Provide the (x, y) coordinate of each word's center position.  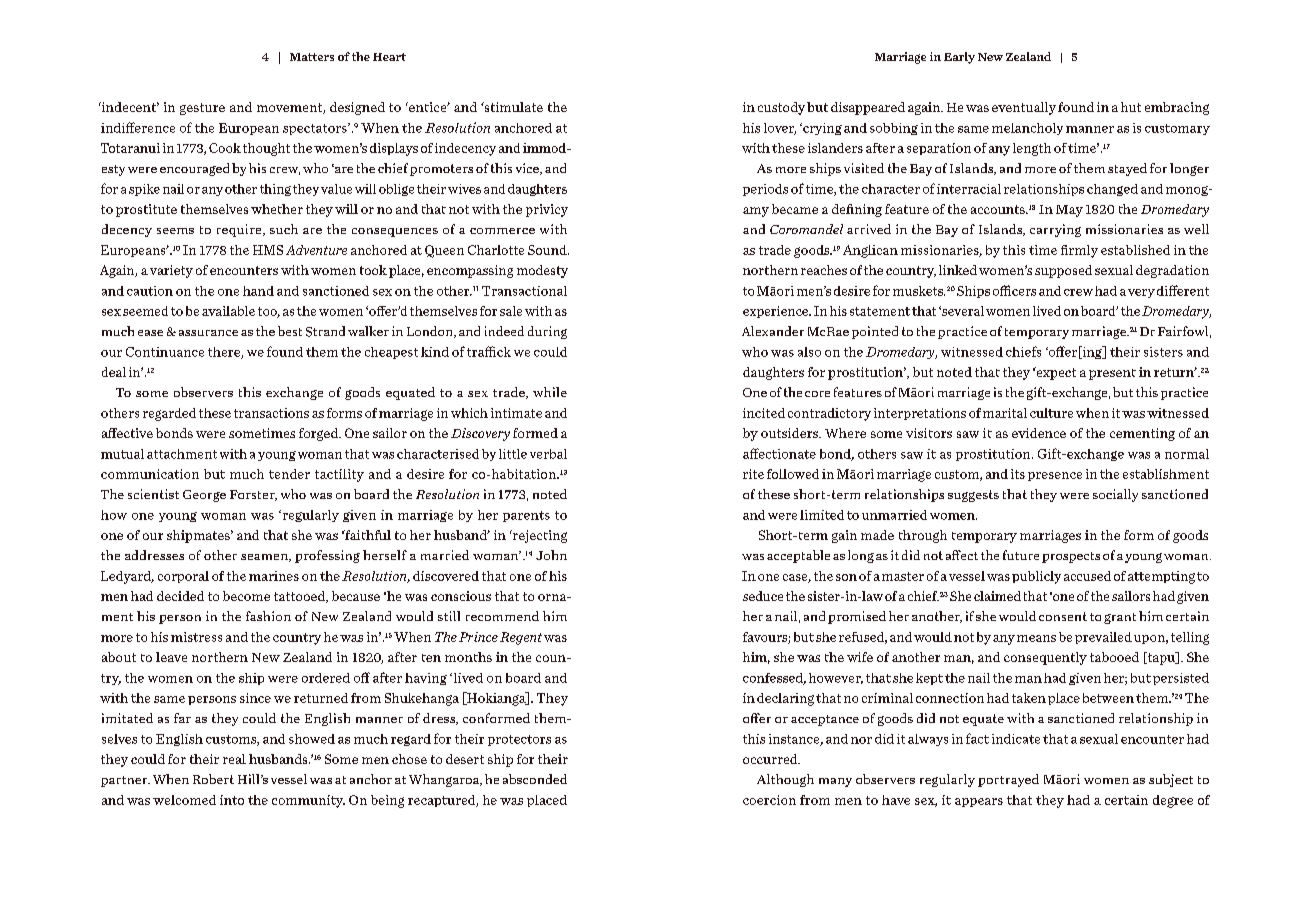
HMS (268, 250)
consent (1063, 616)
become (246, 596)
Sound (548, 250)
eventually (1024, 108)
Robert (213, 779)
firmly (1079, 251)
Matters (312, 57)
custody (781, 108)
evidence (1039, 433)
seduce (763, 596)
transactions (271, 413)
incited (764, 413)
